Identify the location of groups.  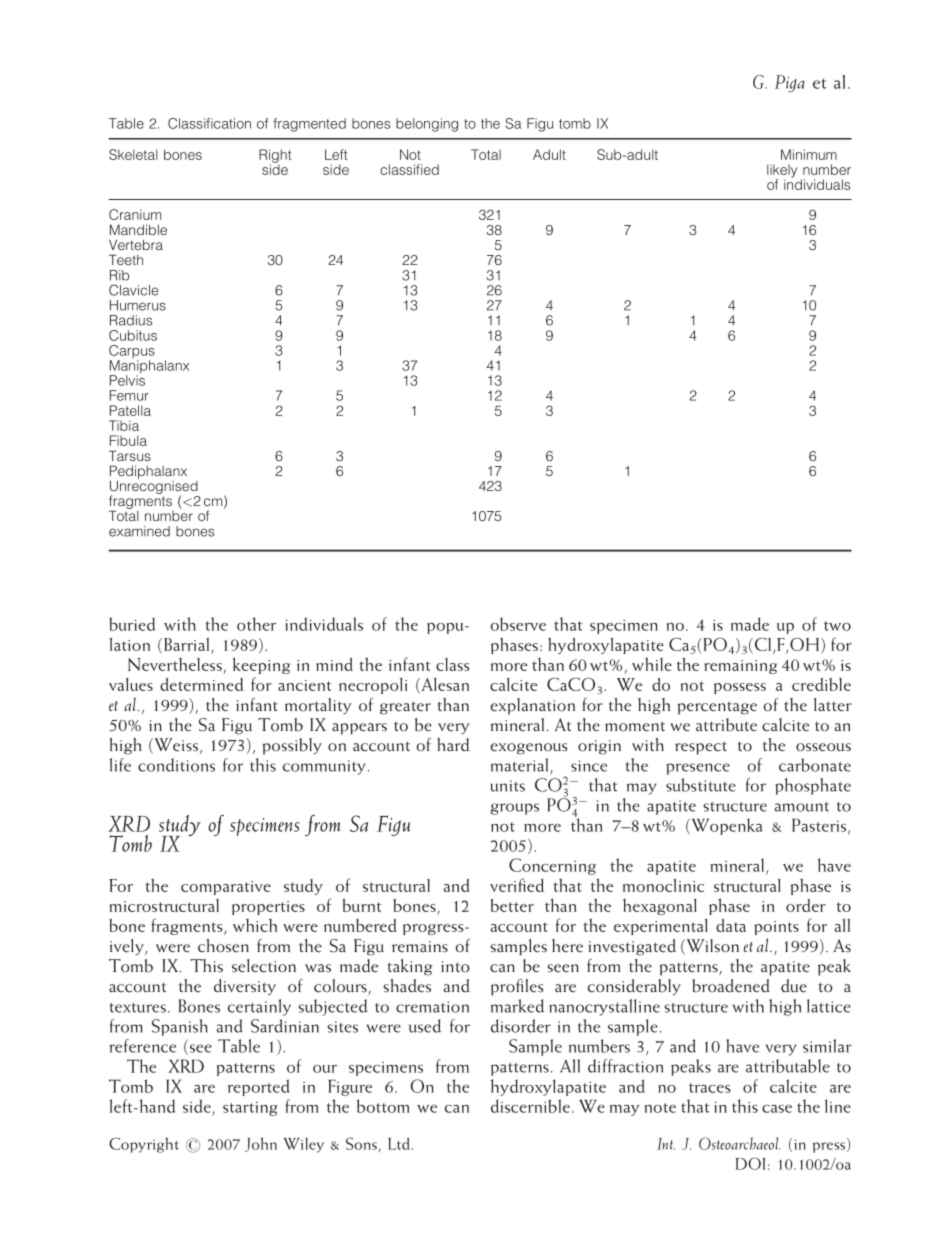
(514, 809).
